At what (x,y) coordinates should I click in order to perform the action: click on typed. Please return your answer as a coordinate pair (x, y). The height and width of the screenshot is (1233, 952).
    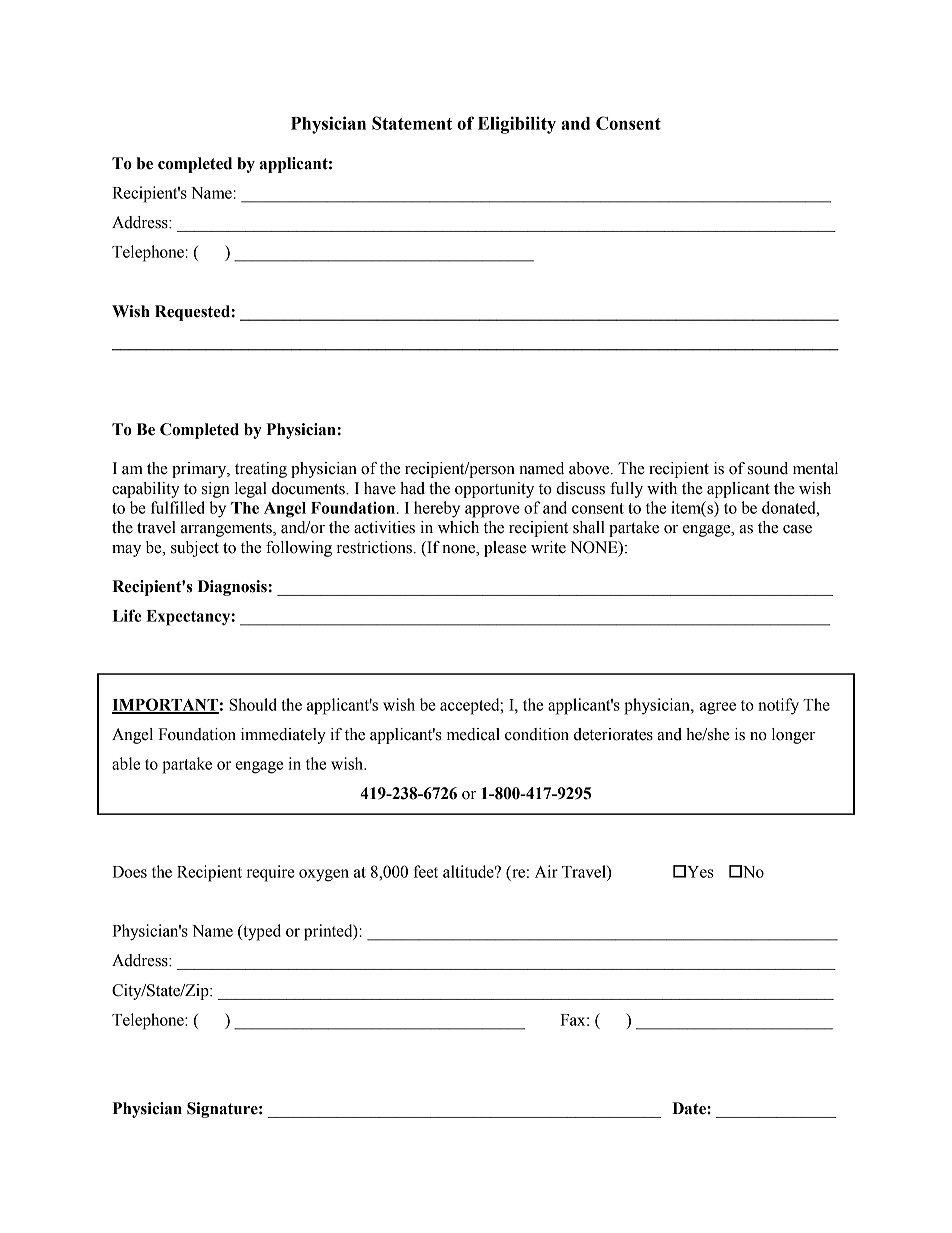
    Looking at the image, I should click on (261, 932).
